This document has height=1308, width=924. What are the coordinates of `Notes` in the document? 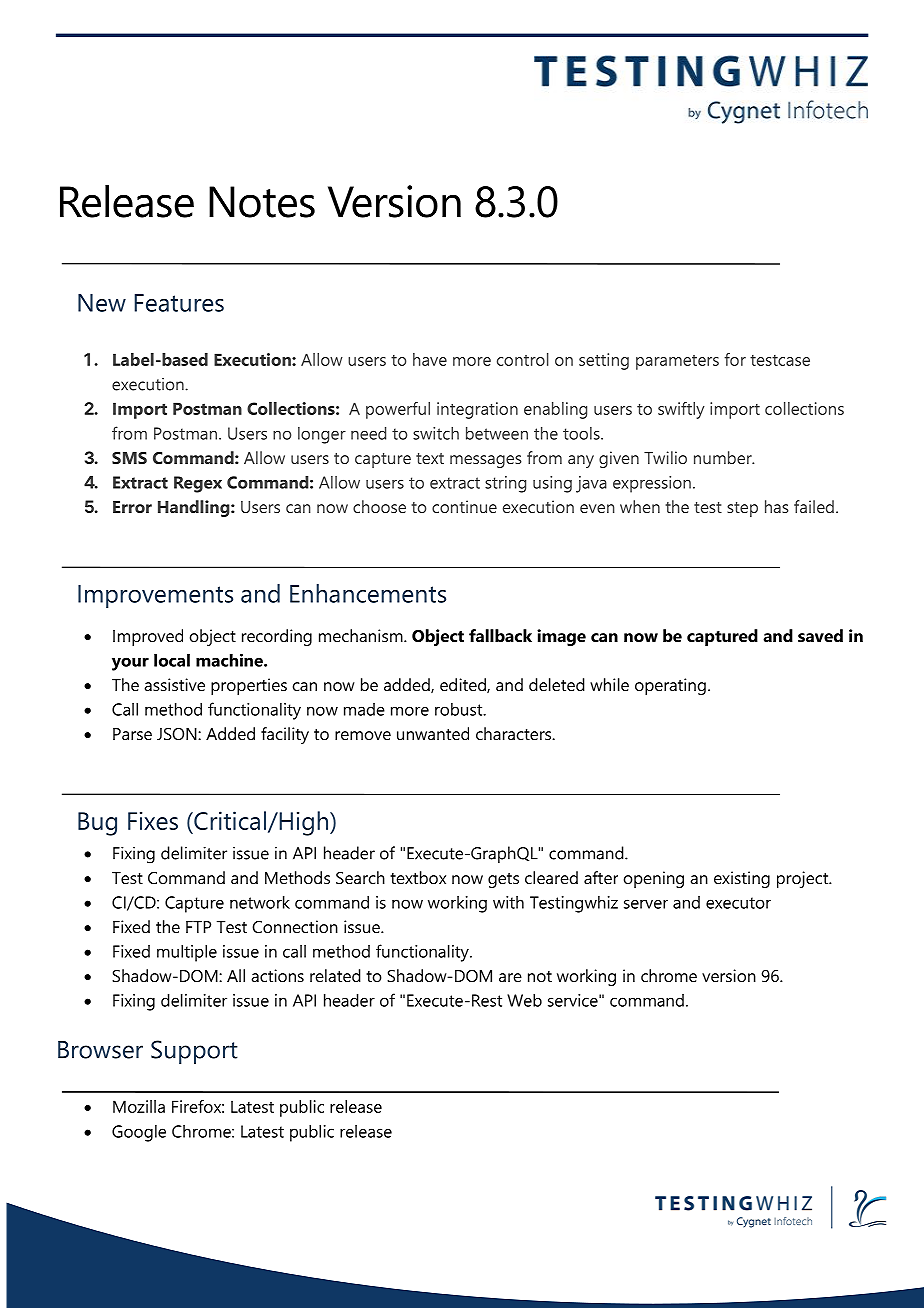 It's located at (262, 202).
